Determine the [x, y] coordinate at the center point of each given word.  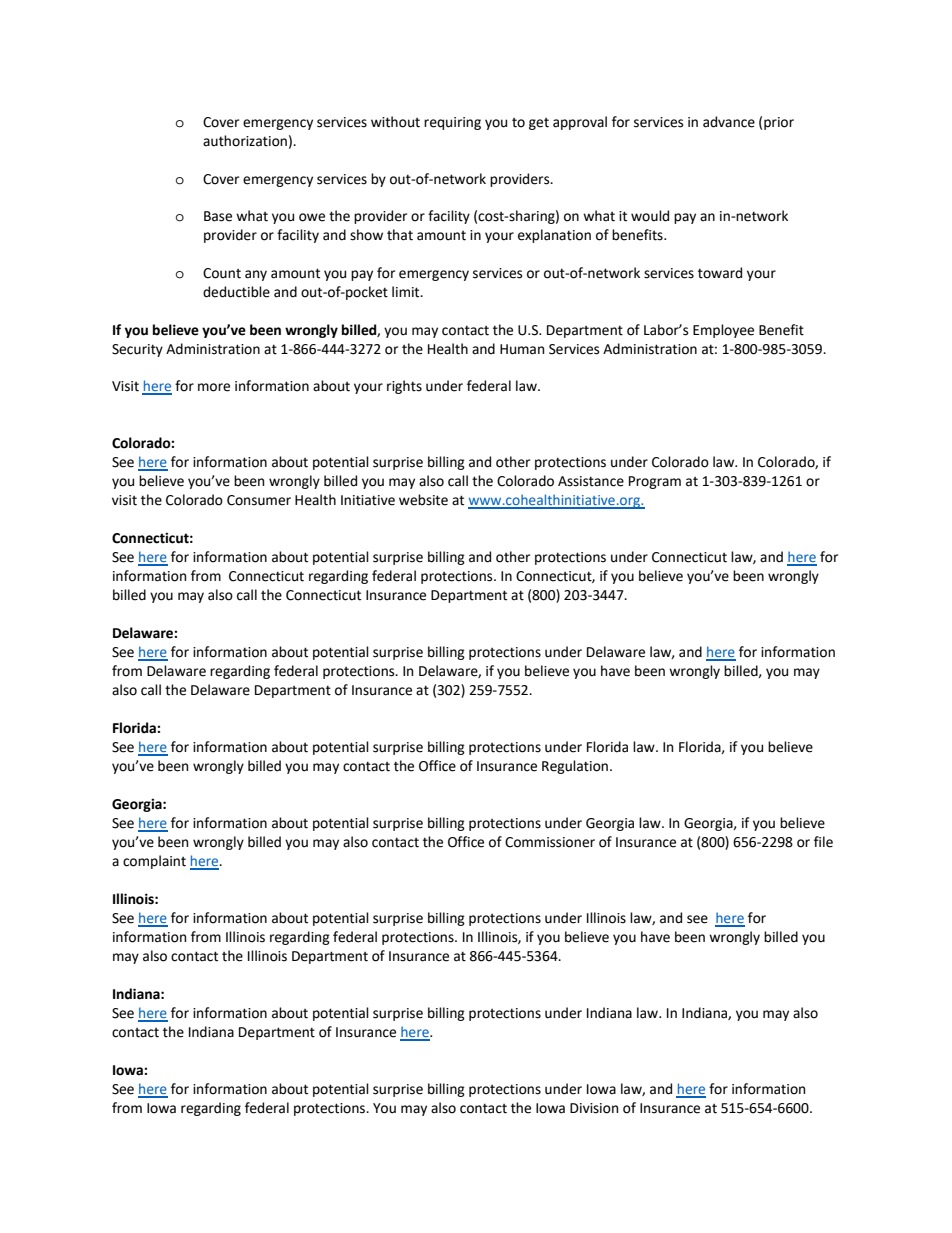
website [423, 500]
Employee [723, 331]
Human [522, 349]
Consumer [259, 500]
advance [729, 122]
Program [655, 482]
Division [594, 1108]
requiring [452, 123]
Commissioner [550, 842]
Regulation [575, 767]
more [214, 387]
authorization [245, 141]
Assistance [591, 481]
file [823, 842]
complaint [154, 862]
